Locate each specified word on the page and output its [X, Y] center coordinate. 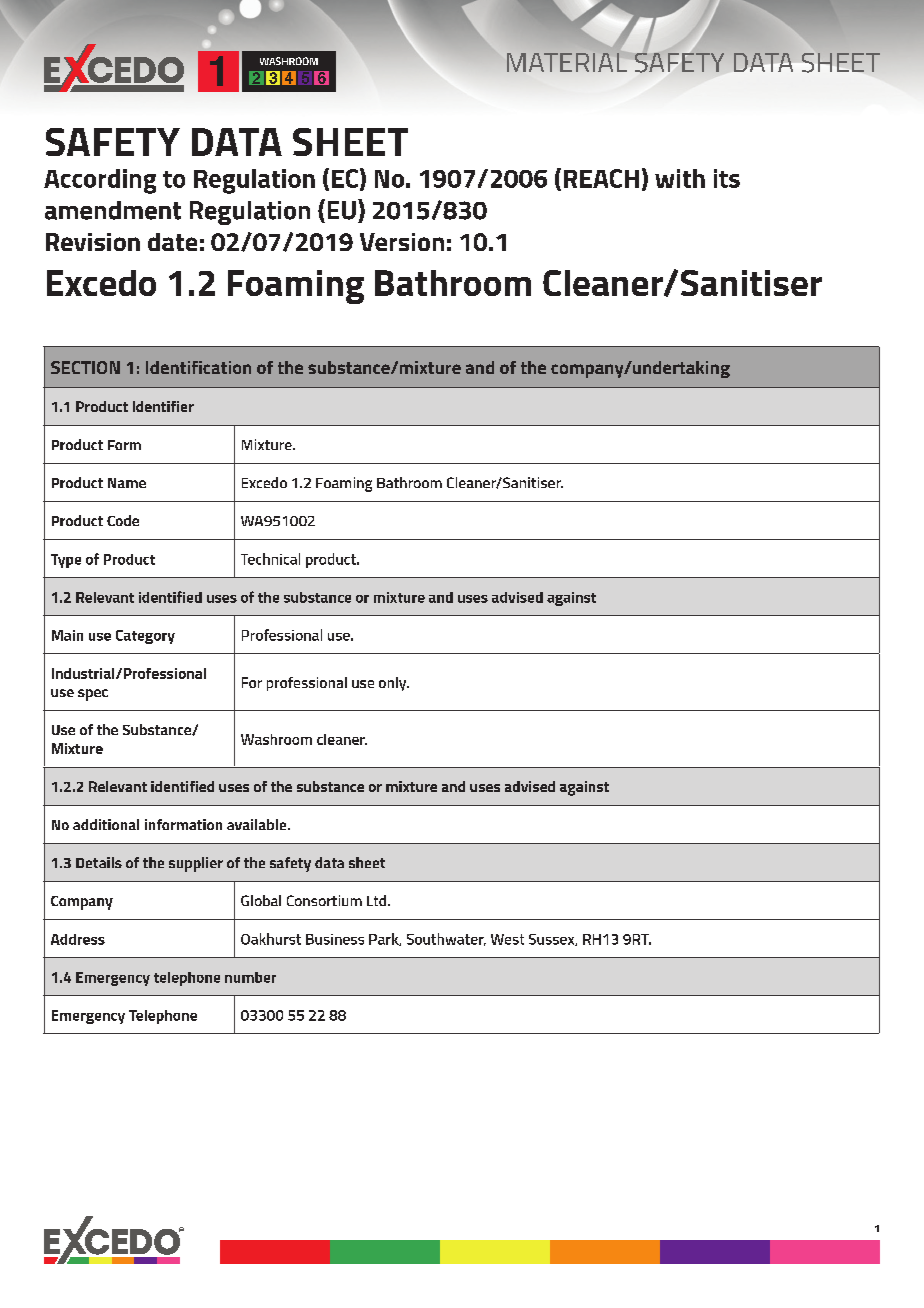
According [100, 181]
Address [78, 939]
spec [93, 695]
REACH [601, 178]
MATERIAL [567, 62]
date [172, 242]
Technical [270, 559]
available [258, 824]
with [680, 178]
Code [123, 520]
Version [402, 242]
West [507, 939]
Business [335, 939]
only [394, 684]
